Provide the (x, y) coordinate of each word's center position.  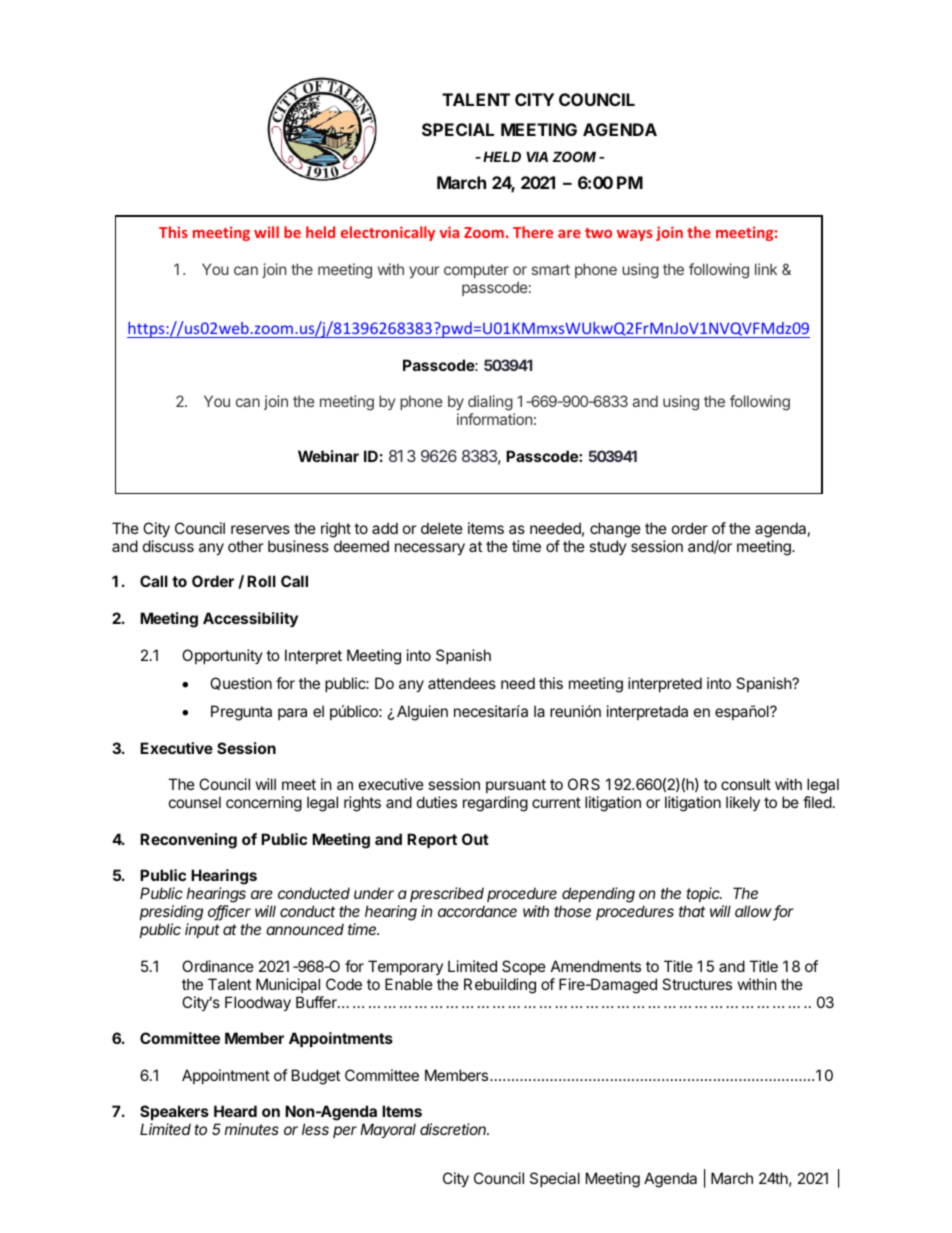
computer (476, 271)
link (766, 269)
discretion (454, 1129)
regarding (495, 804)
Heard (235, 1111)
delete (442, 528)
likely (743, 803)
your (424, 272)
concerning (264, 804)
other (246, 546)
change (615, 530)
